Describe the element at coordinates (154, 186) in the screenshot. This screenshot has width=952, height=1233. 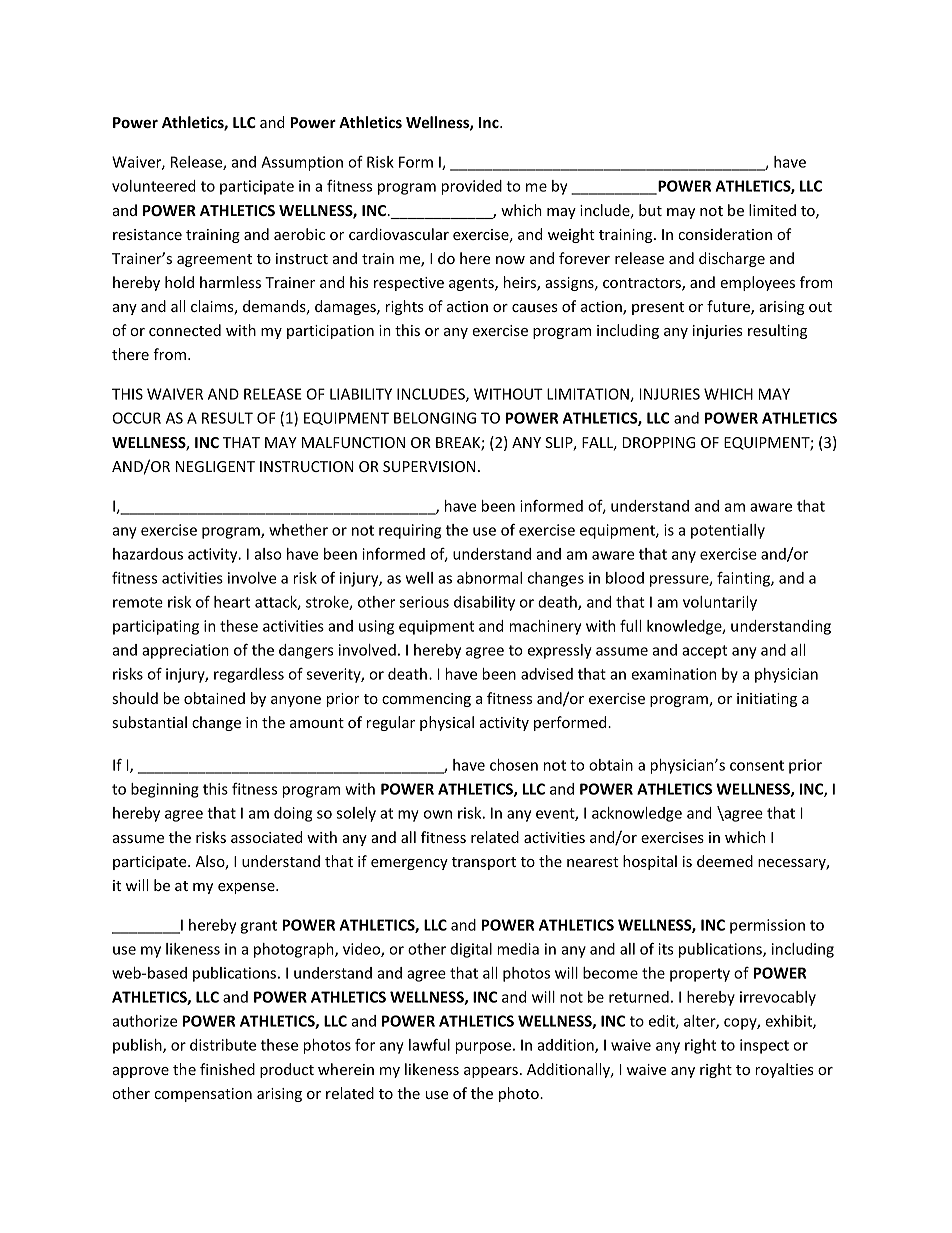
I see `volunteered` at that location.
